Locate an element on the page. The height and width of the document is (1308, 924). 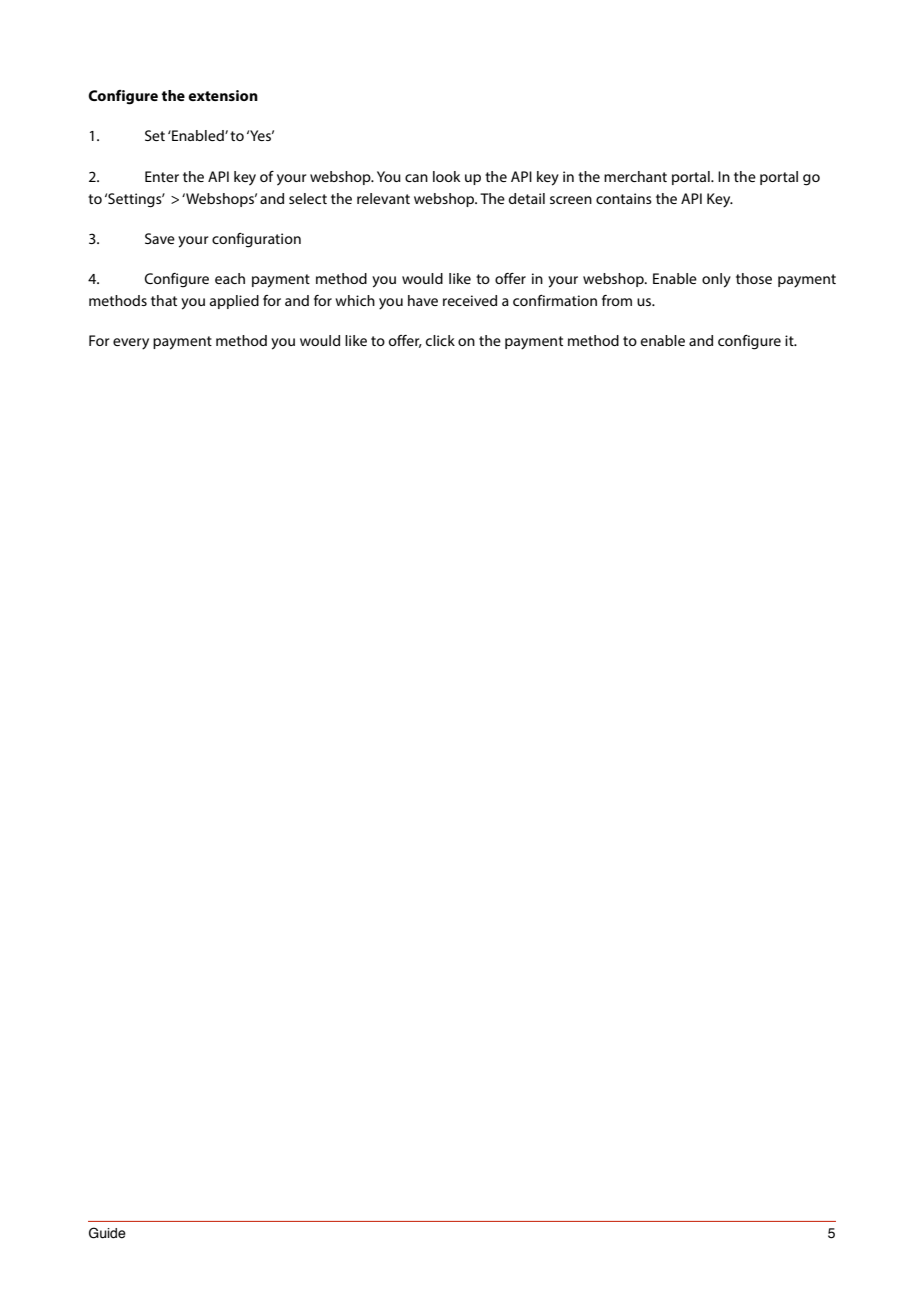
from is located at coordinates (617, 300).
